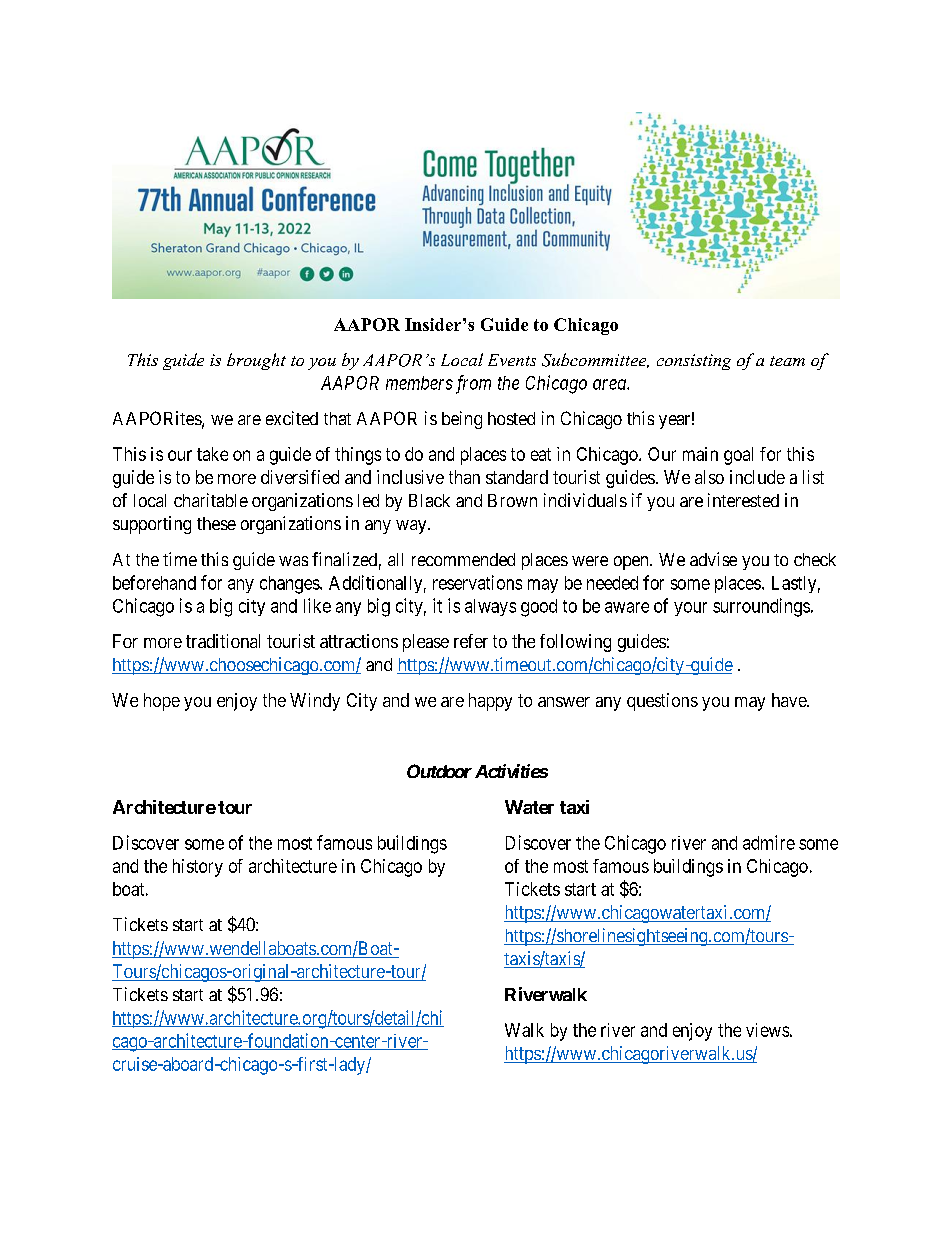  Describe the element at coordinates (290, 585) in the screenshot. I see `changes` at that location.
